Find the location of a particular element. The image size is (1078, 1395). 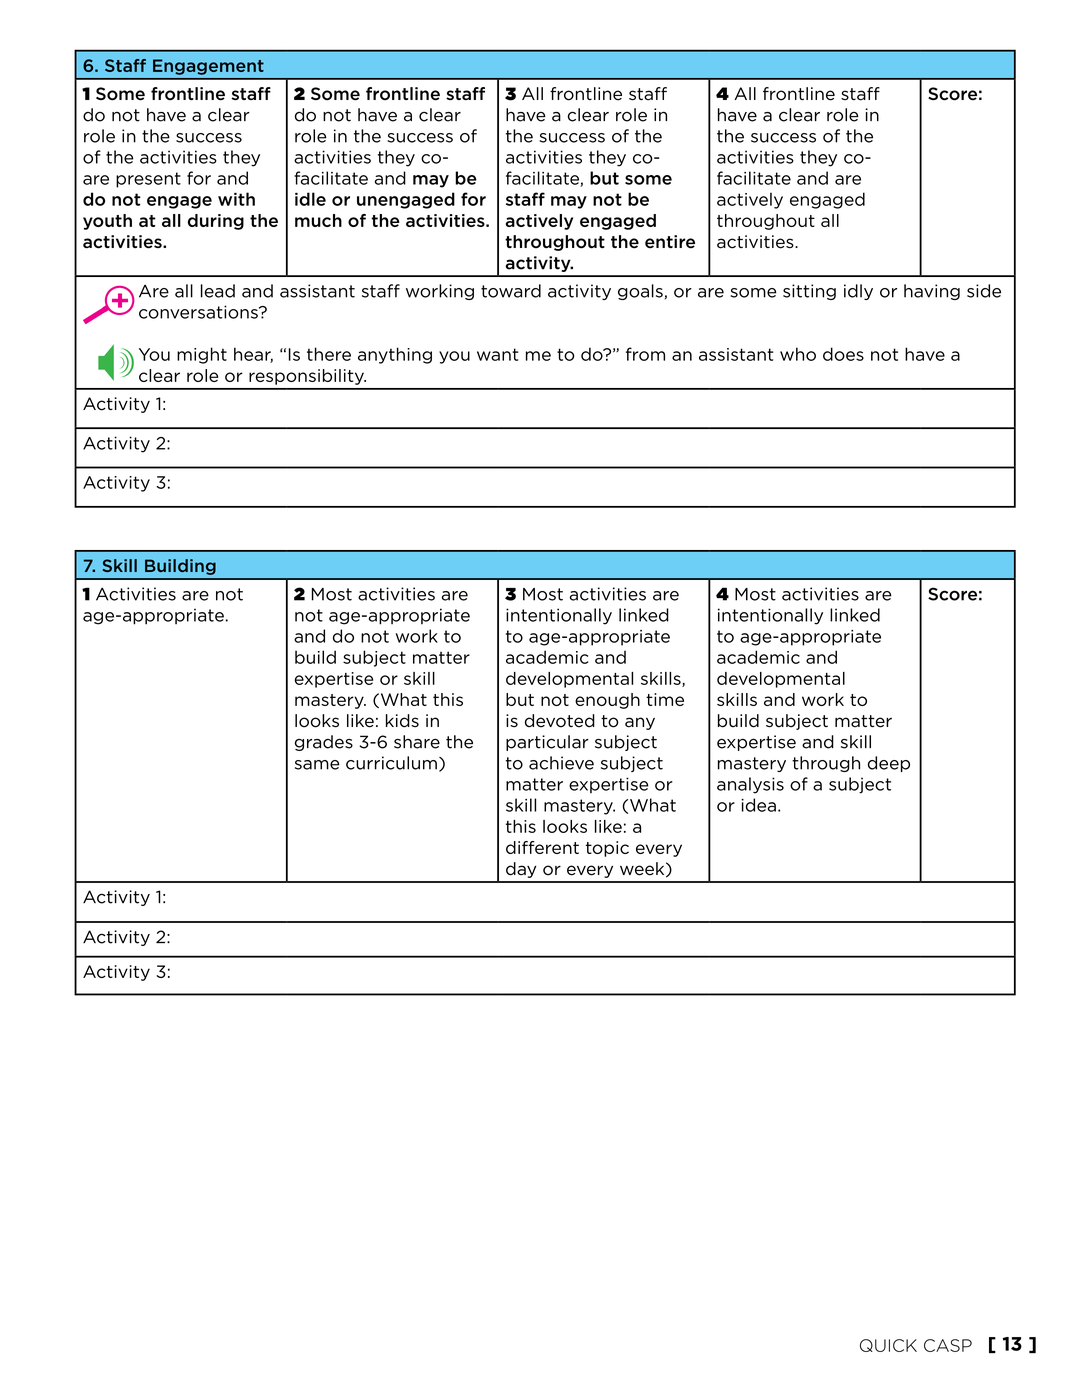

QUICK is located at coordinates (888, 1345).
